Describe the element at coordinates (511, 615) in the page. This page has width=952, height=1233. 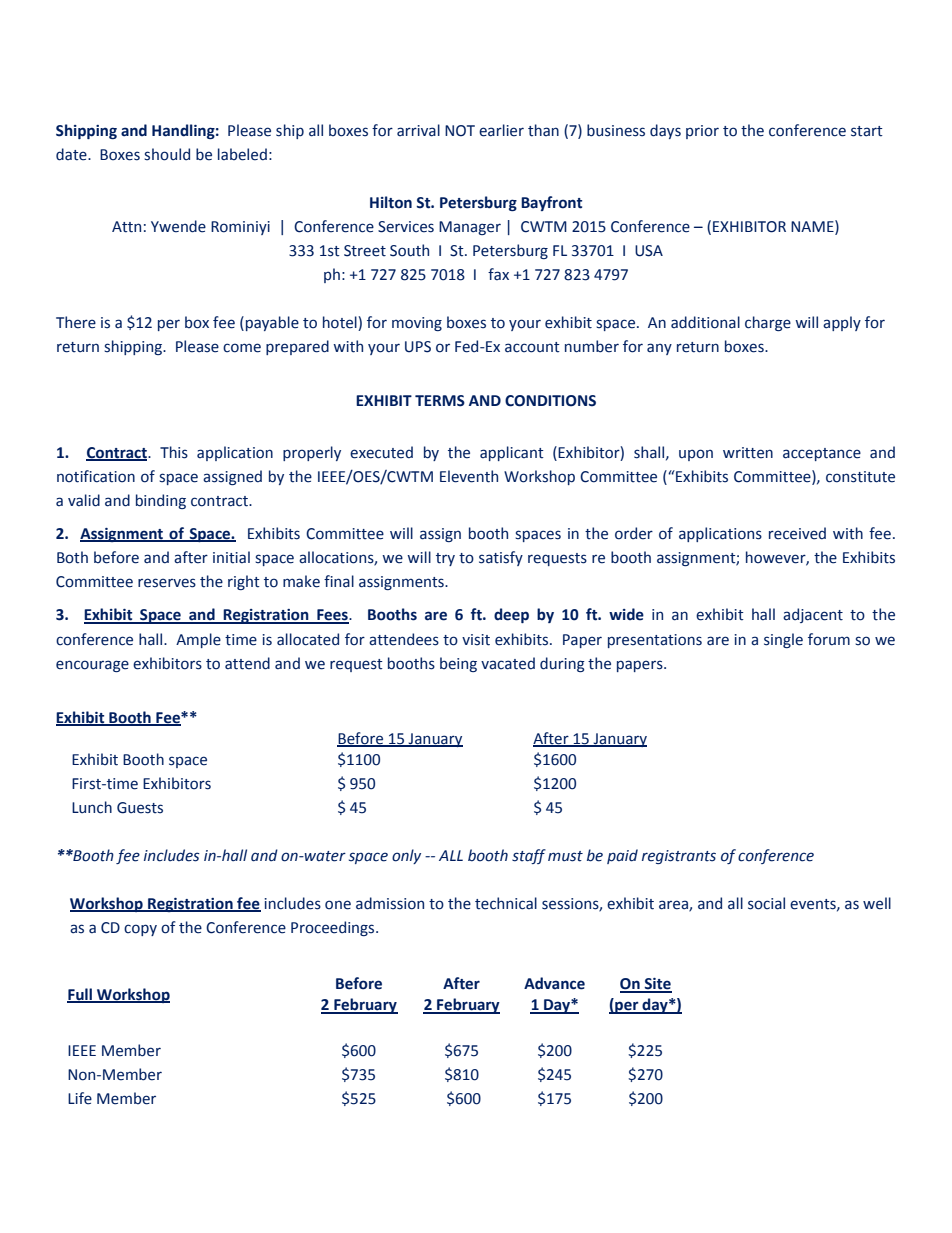
I see `deep` at that location.
